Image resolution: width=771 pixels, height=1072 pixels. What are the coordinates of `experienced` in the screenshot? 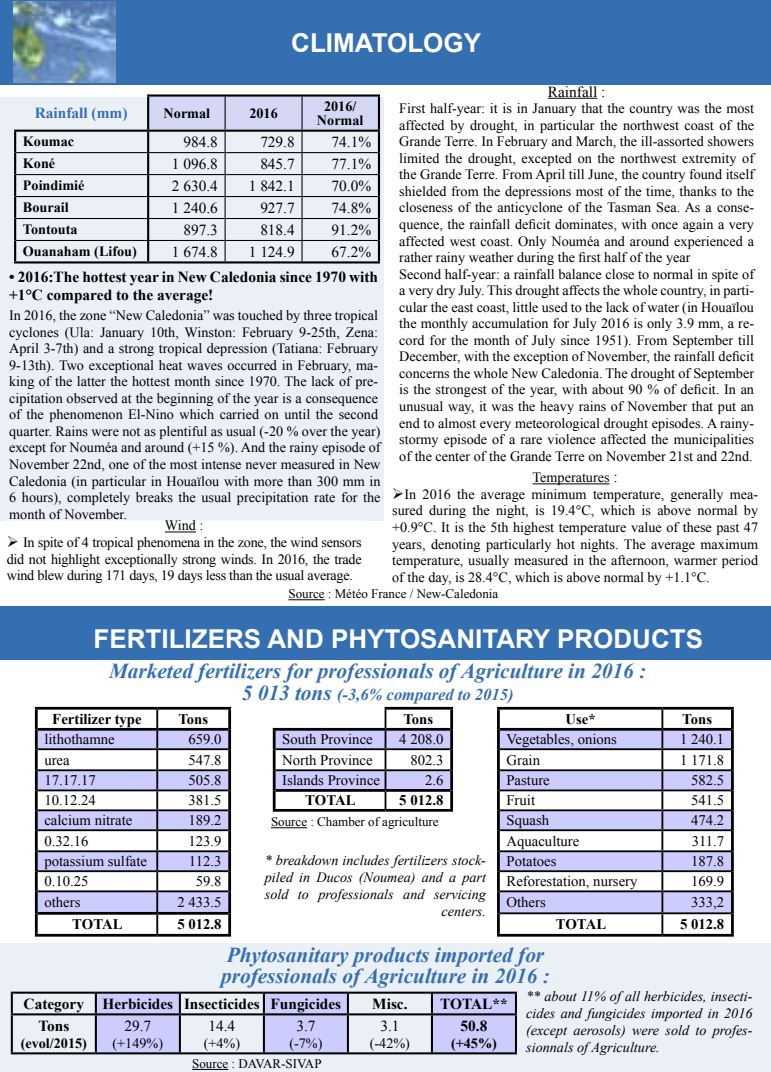 It's located at (708, 242).
